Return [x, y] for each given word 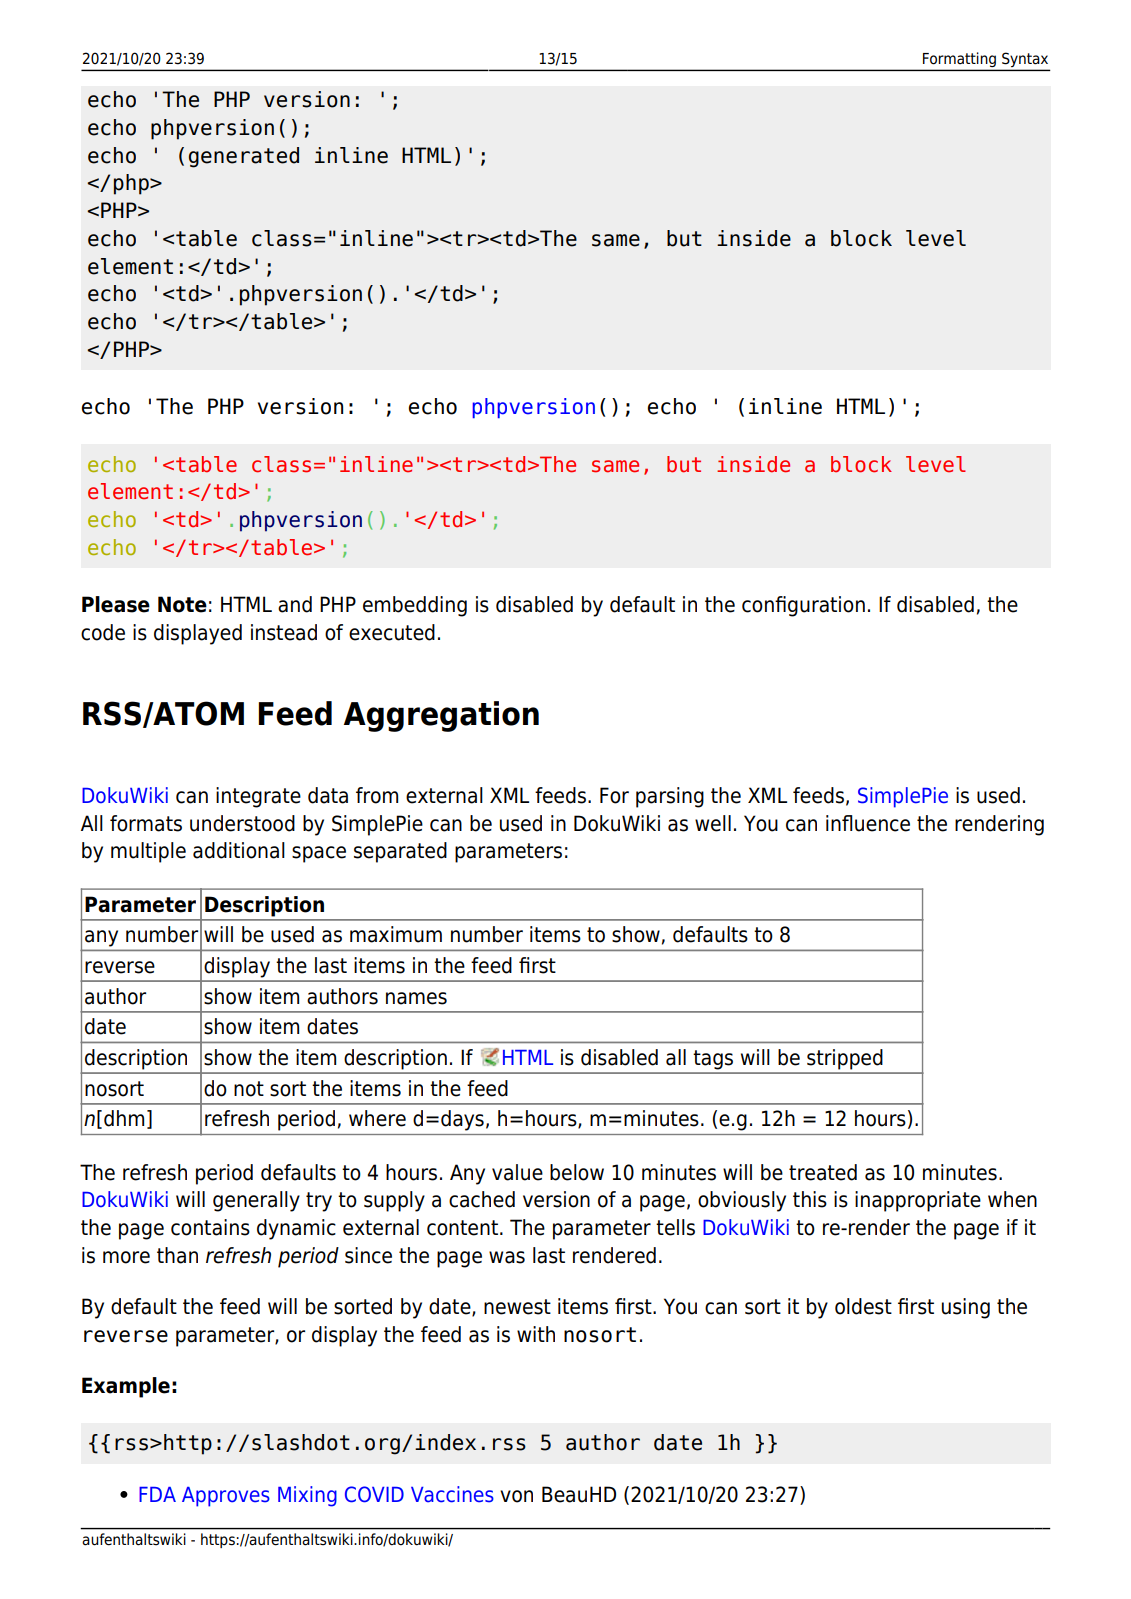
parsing [670, 797]
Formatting [959, 61]
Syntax [1025, 61]
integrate [258, 797]
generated [244, 157]
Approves [226, 1497]
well [713, 823]
